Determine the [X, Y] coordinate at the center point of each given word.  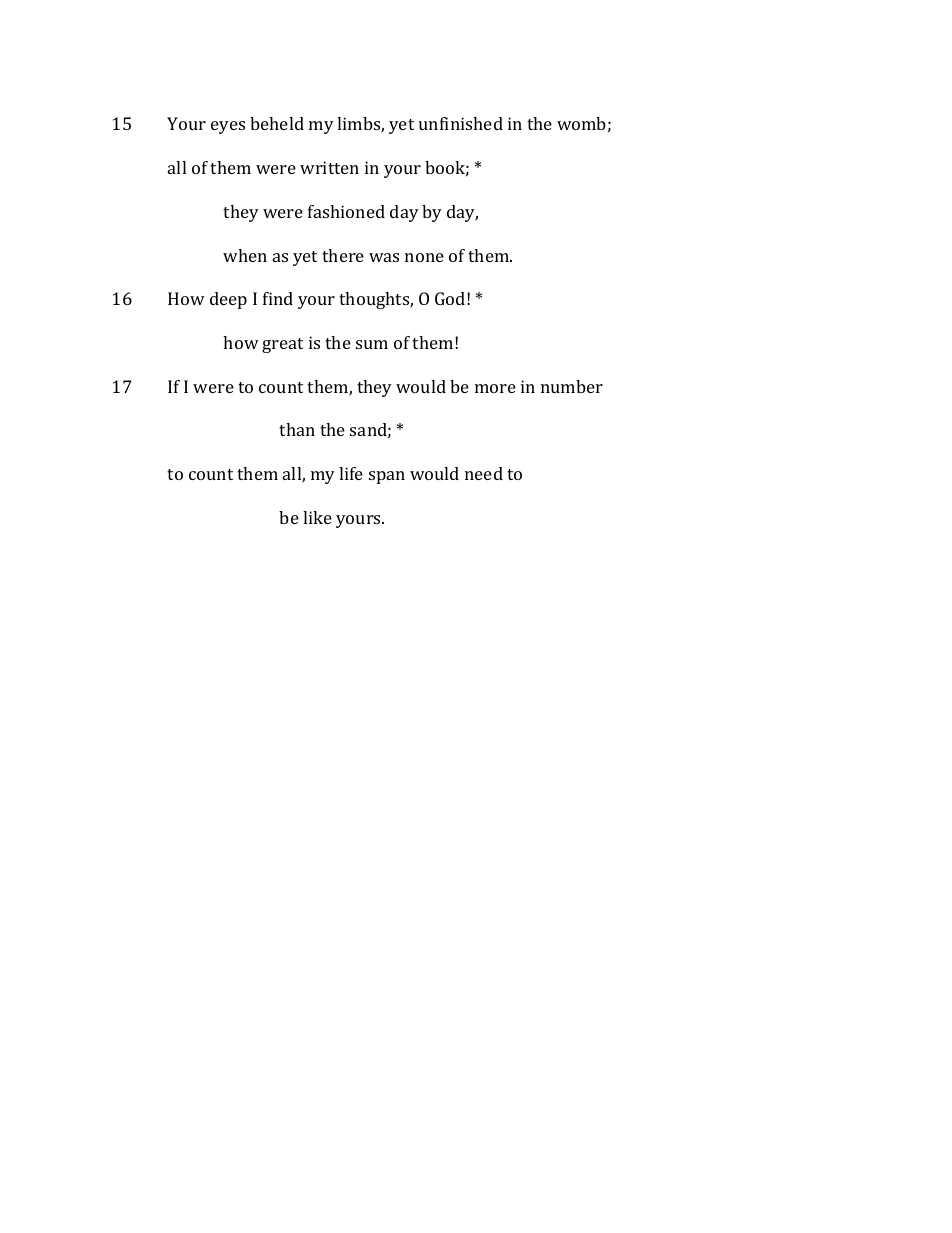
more [495, 388]
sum [372, 344]
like [317, 517]
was [384, 257]
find [278, 298]
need [484, 473]
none [424, 257]
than [297, 429]
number [572, 386]
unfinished [461, 123]
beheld [277, 123]
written [329, 167]
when [245, 255]
